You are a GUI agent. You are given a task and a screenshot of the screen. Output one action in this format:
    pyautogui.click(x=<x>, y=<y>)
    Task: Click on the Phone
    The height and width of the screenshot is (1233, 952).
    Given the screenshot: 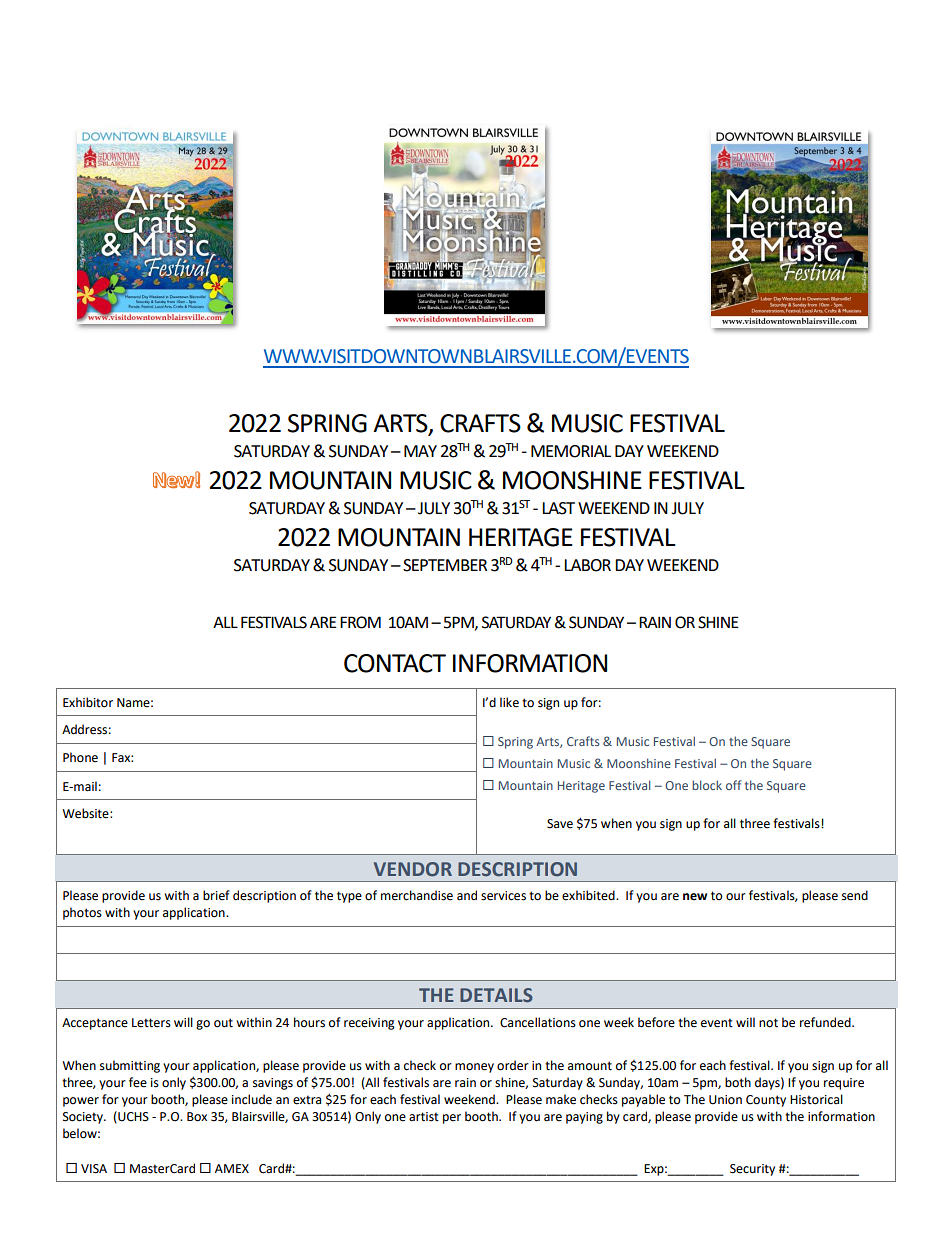 What is the action you would take?
    pyautogui.click(x=80, y=757)
